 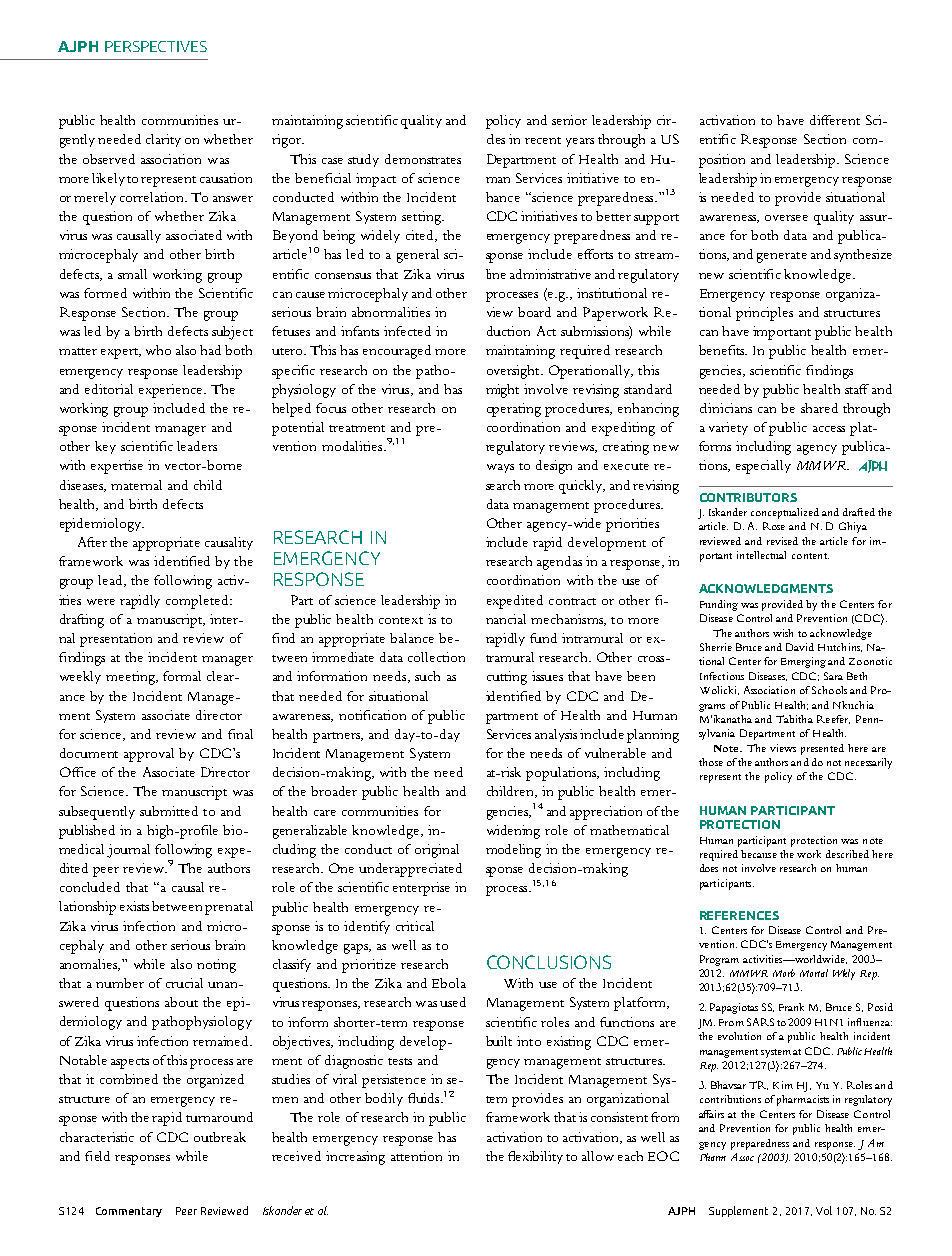 What do you see at coordinates (558, 735) in the image?
I see `analysis` at bounding box center [558, 735].
